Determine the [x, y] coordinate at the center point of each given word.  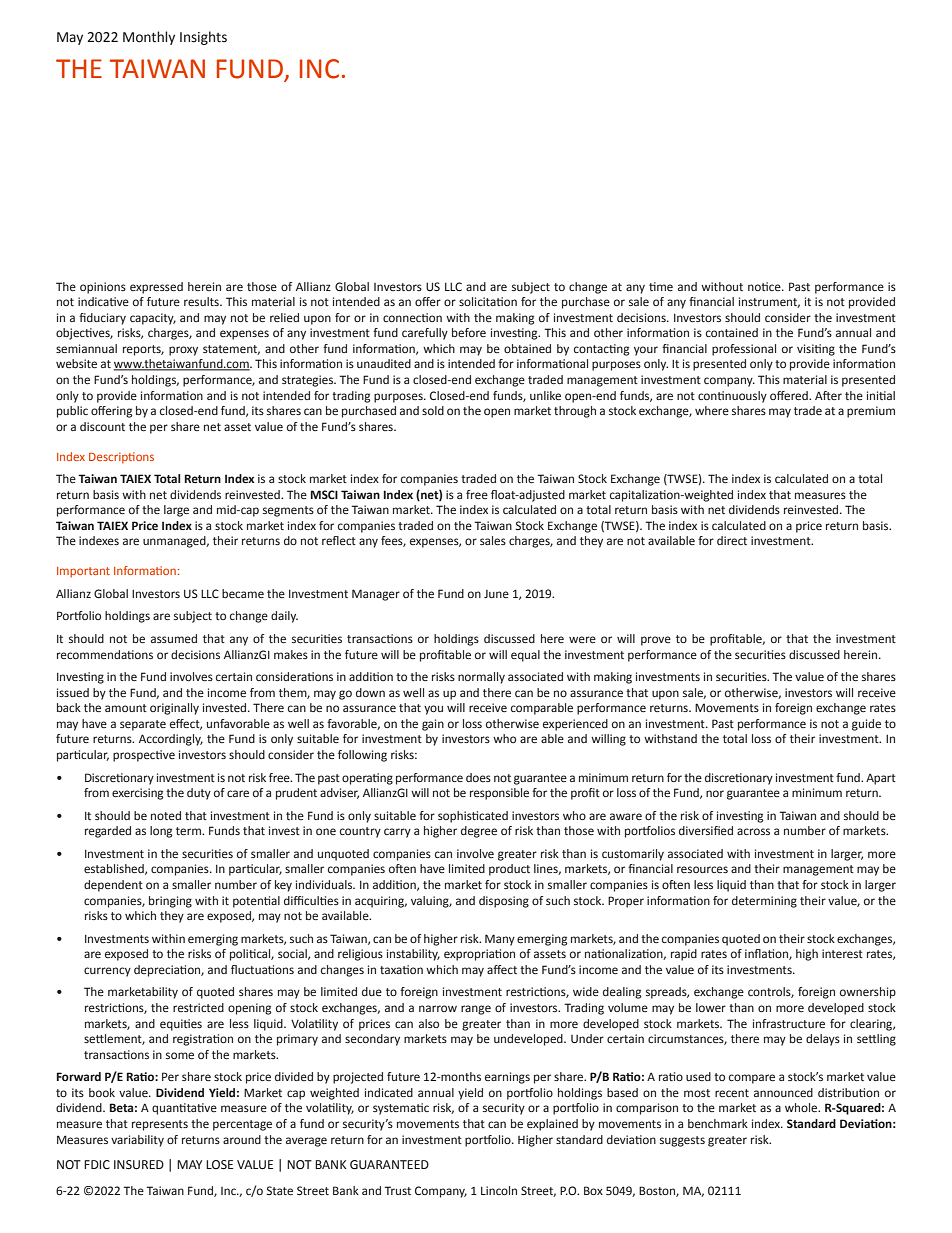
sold [433, 410]
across [753, 831]
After [828, 395]
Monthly [149, 38]
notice [765, 286]
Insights [203, 38]
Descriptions [121, 458]
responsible [499, 794]
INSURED [139, 1165]
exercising [137, 794]
